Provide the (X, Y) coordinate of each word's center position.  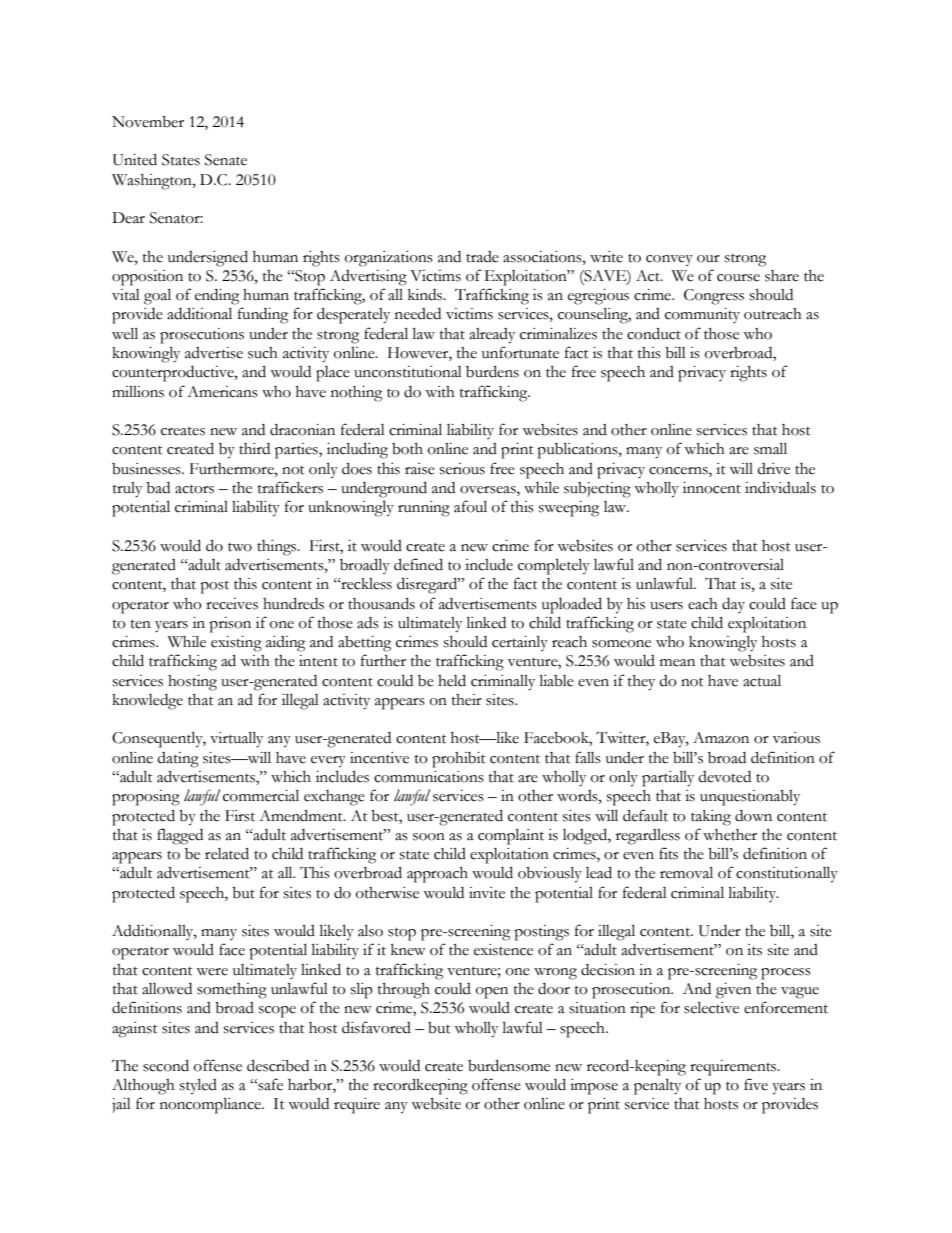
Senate (226, 160)
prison (230, 625)
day (733, 605)
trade (482, 257)
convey (669, 261)
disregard (428, 585)
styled (198, 1086)
